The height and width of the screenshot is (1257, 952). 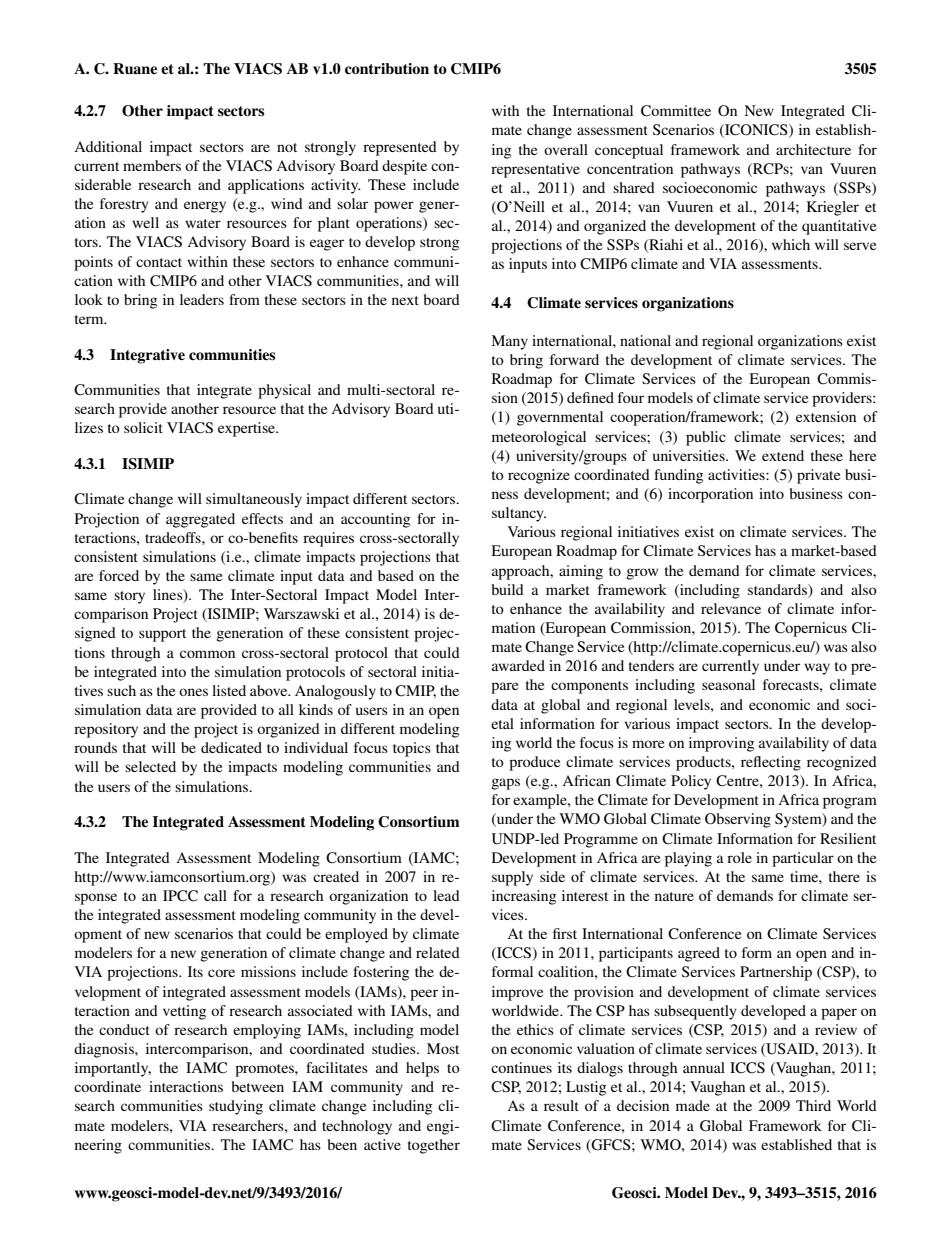 I want to click on members, so click(x=152, y=165).
